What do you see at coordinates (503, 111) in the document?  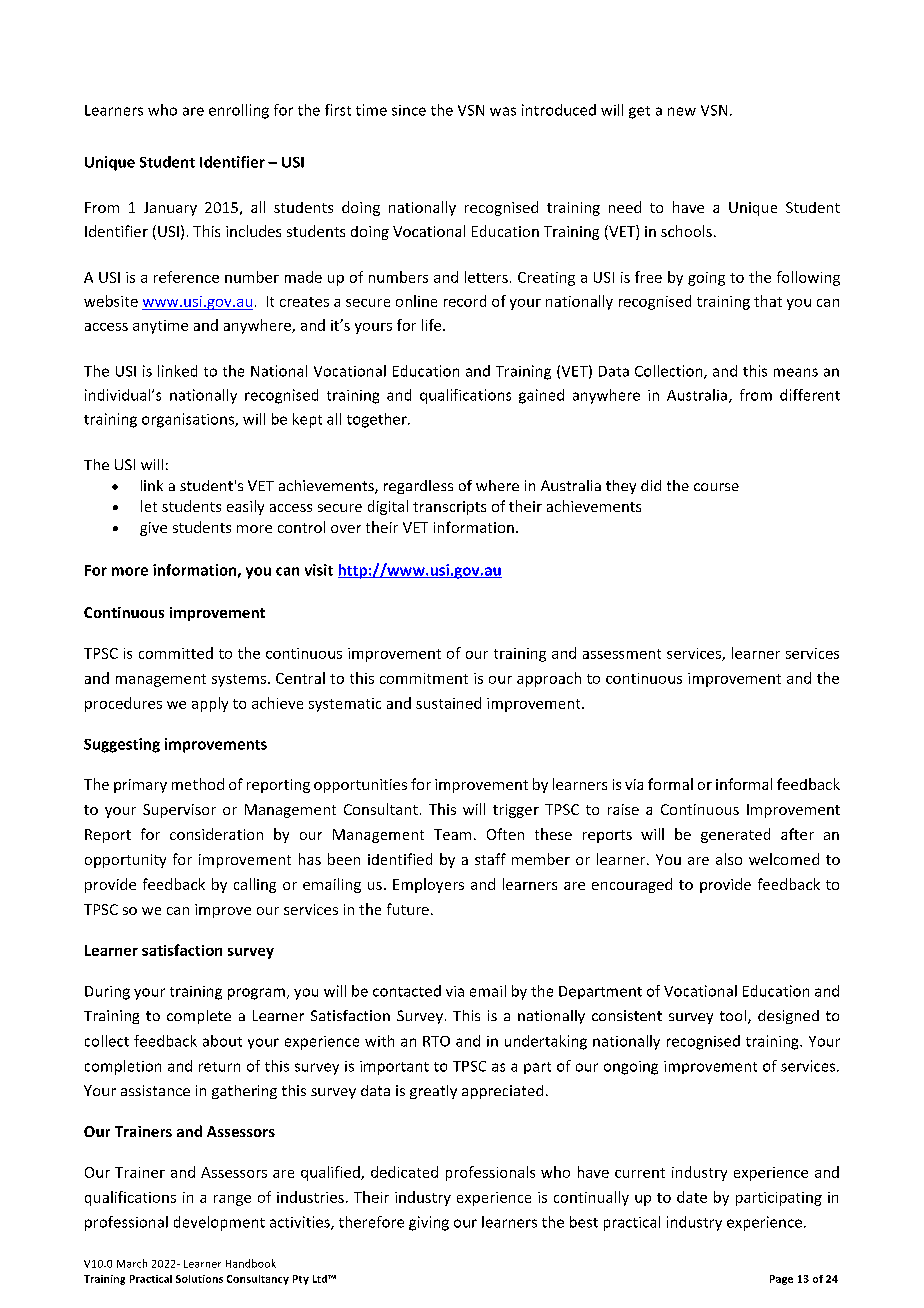 I see `was` at bounding box center [503, 111].
